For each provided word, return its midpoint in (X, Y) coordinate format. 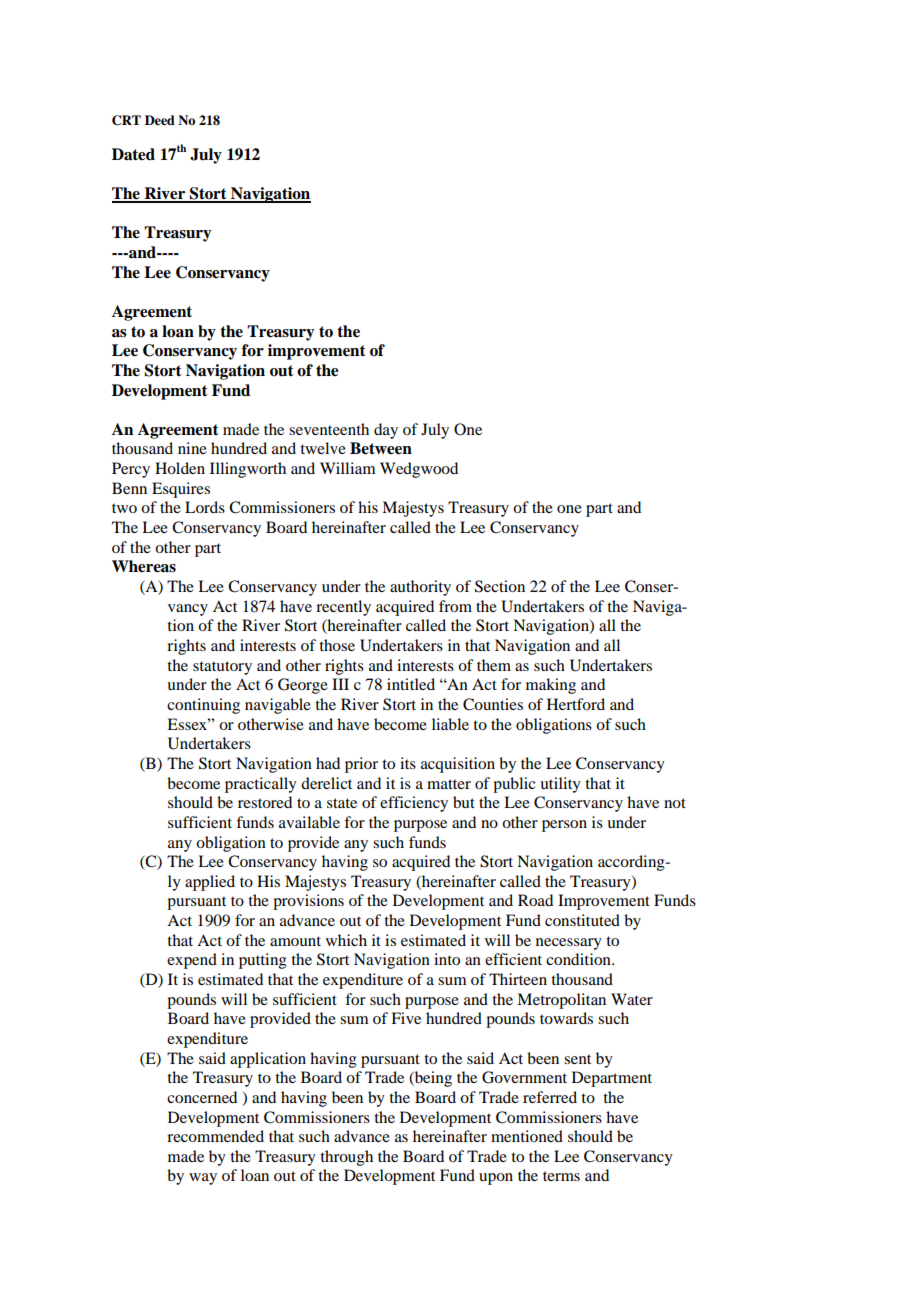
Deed (160, 120)
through (346, 1158)
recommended (215, 1136)
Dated (133, 154)
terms (561, 1176)
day (386, 431)
